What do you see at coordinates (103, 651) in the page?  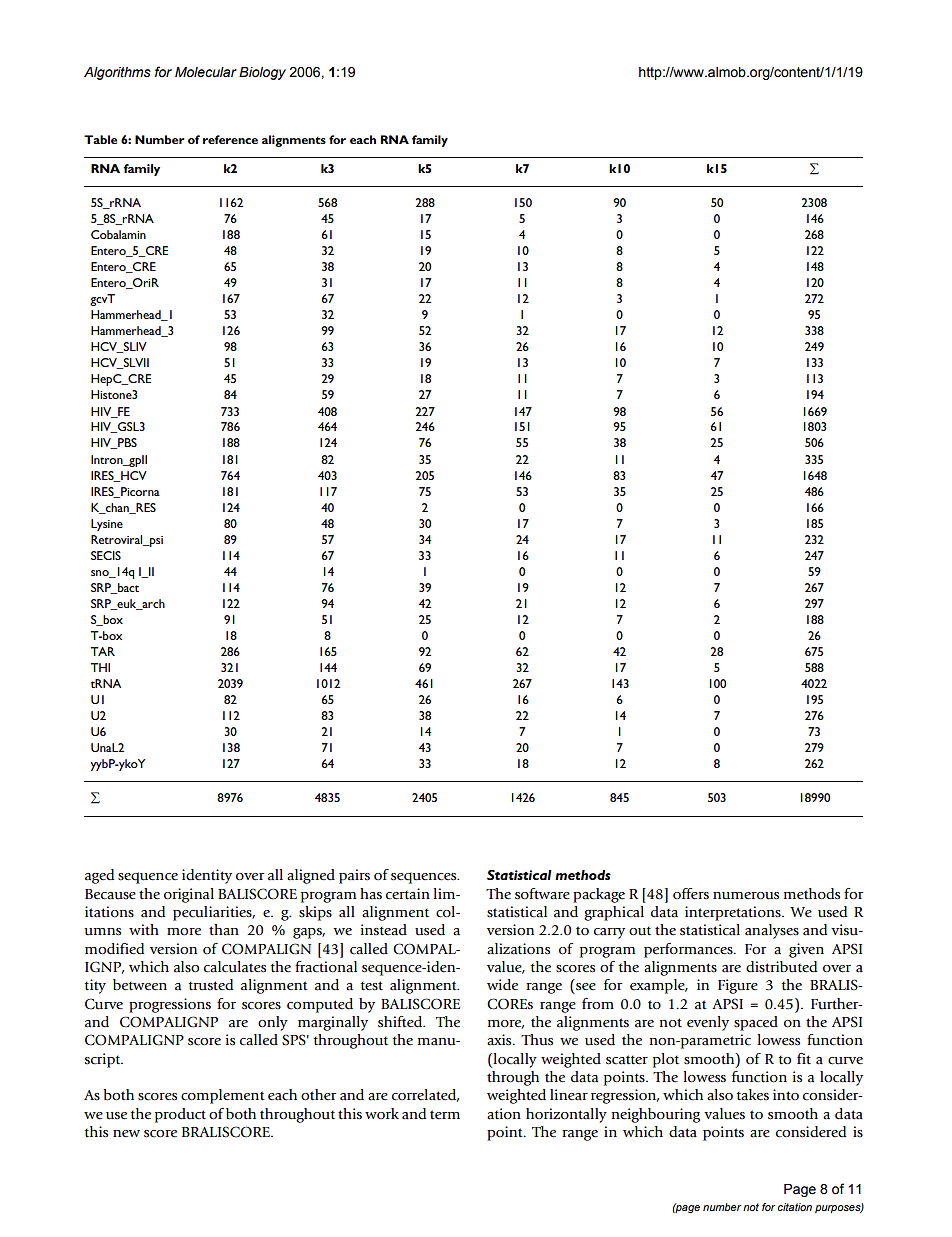 I see `TAR` at bounding box center [103, 651].
